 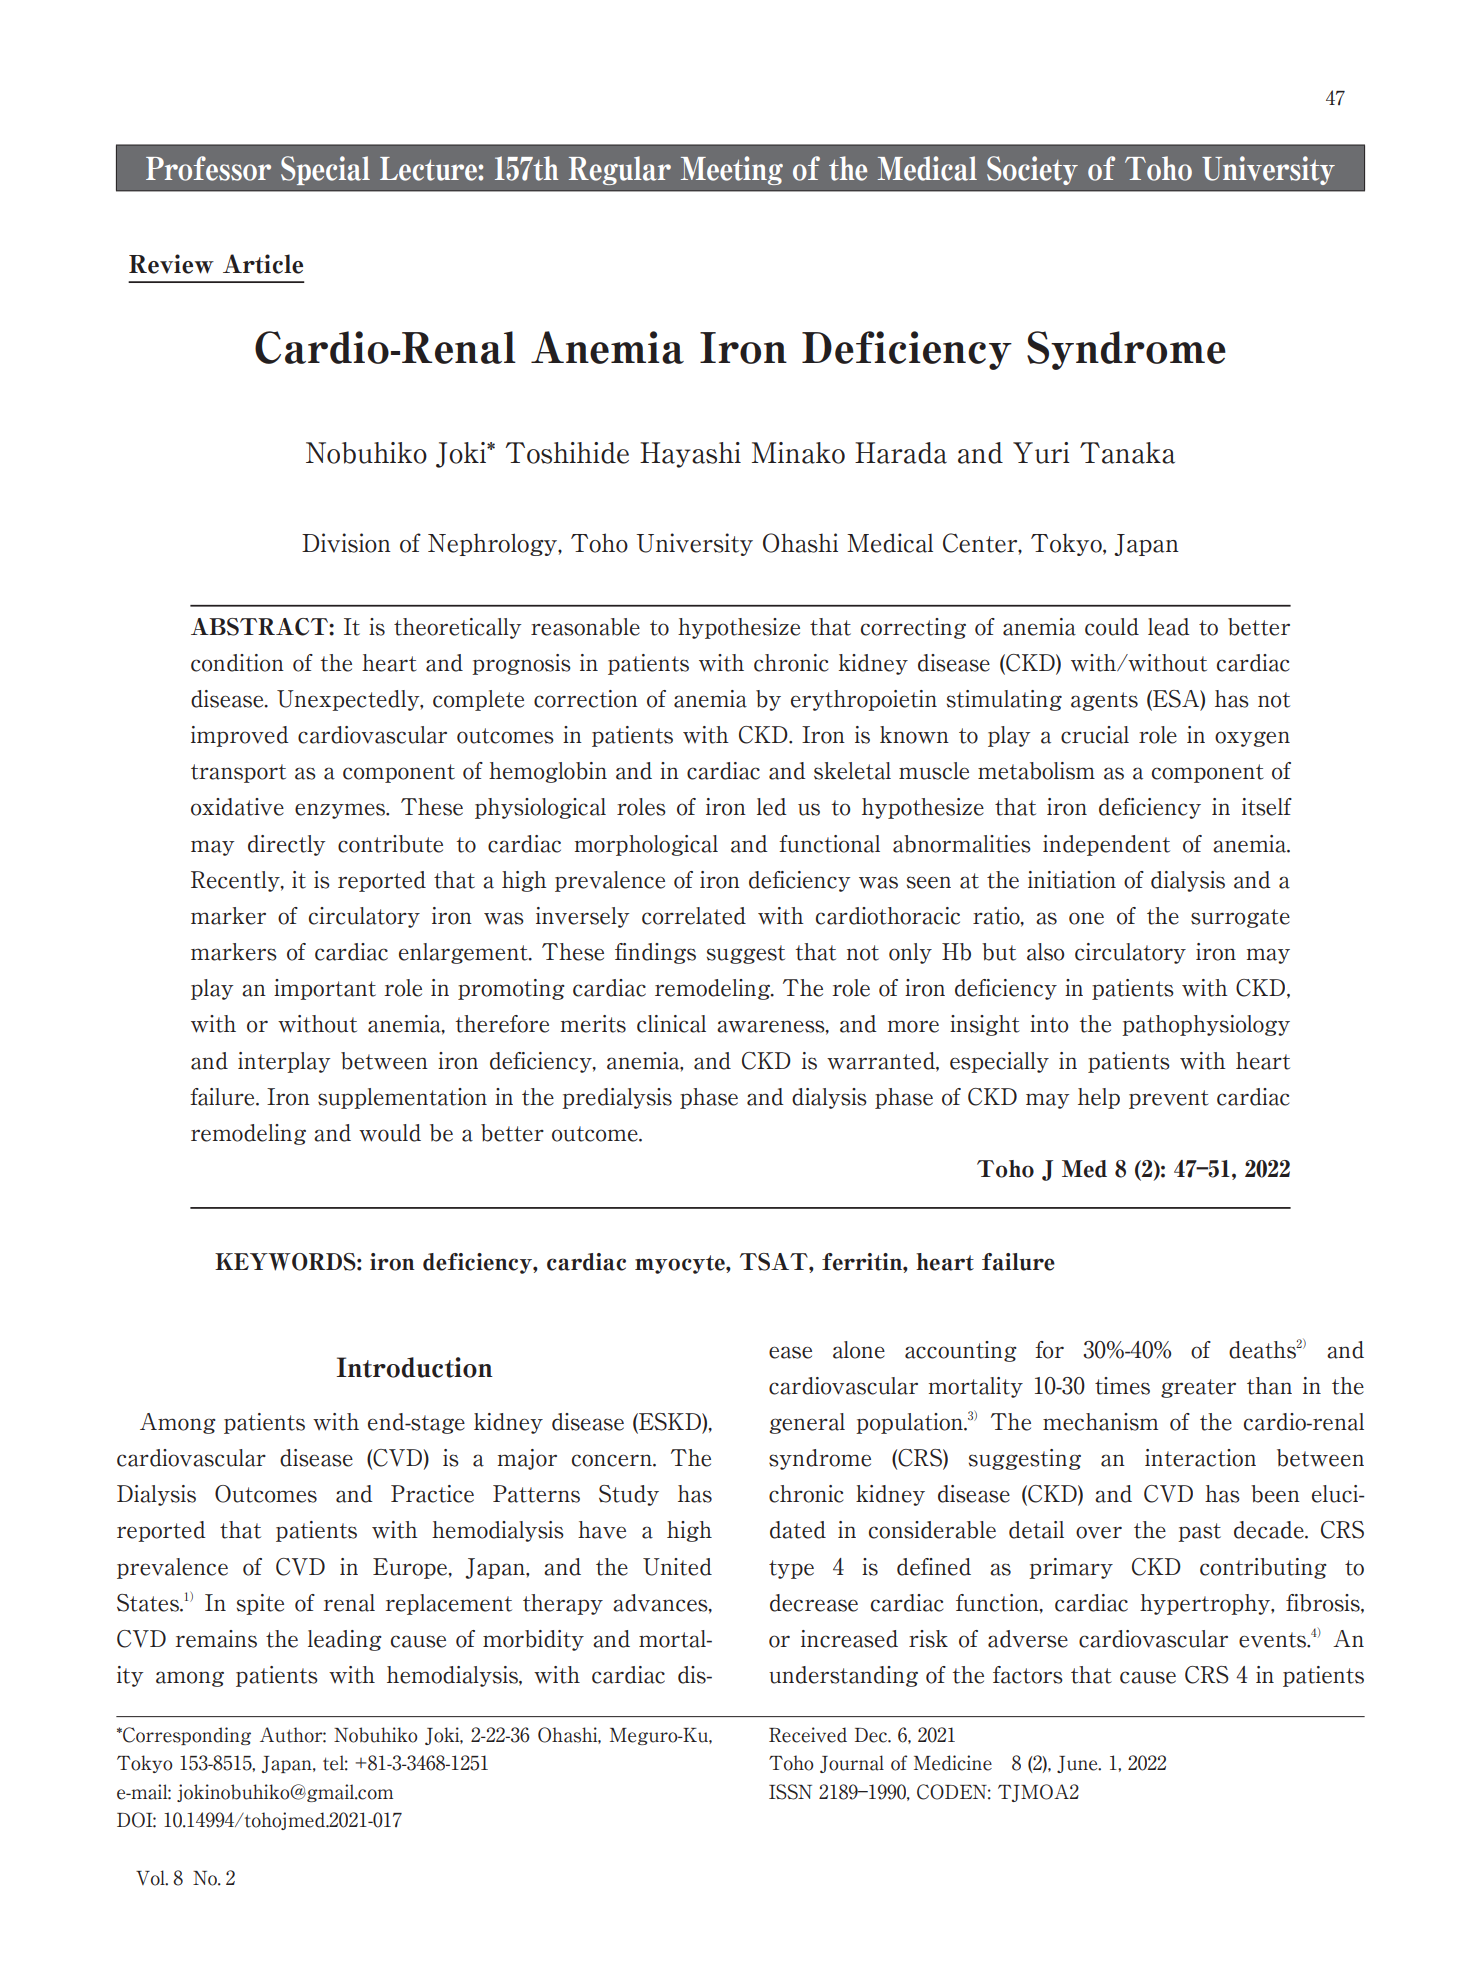 What do you see at coordinates (1112, 627) in the screenshot?
I see `could` at bounding box center [1112, 627].
